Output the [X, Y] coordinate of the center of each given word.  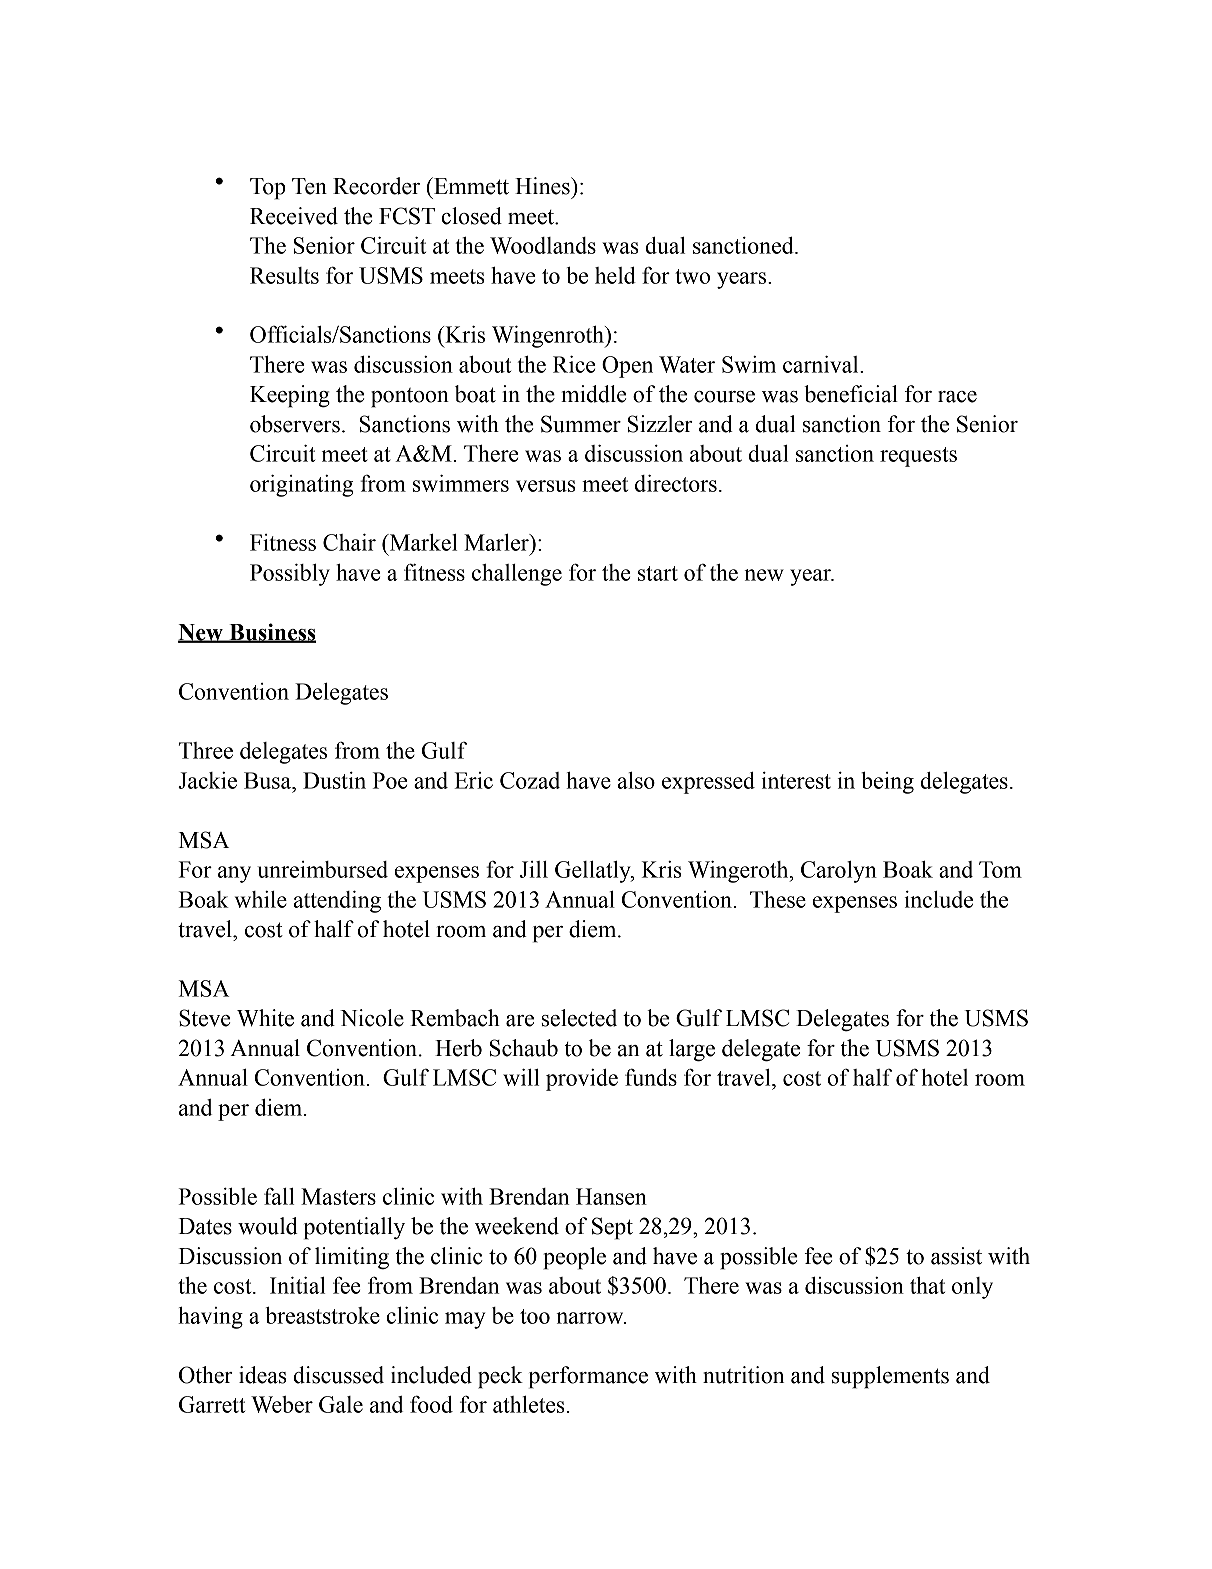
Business [272, 633]
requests [918, 457]
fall [279, 1196]
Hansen [611, 1196]
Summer [581, 424]
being [887, 783]
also [636, 780]
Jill [534, 869]
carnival [822, 364]
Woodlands [543, 245]
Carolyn [839, 872]
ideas [263, 1375]
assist [956, 1256]
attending [337, 902]
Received [294, 216]
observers [295, 424]
